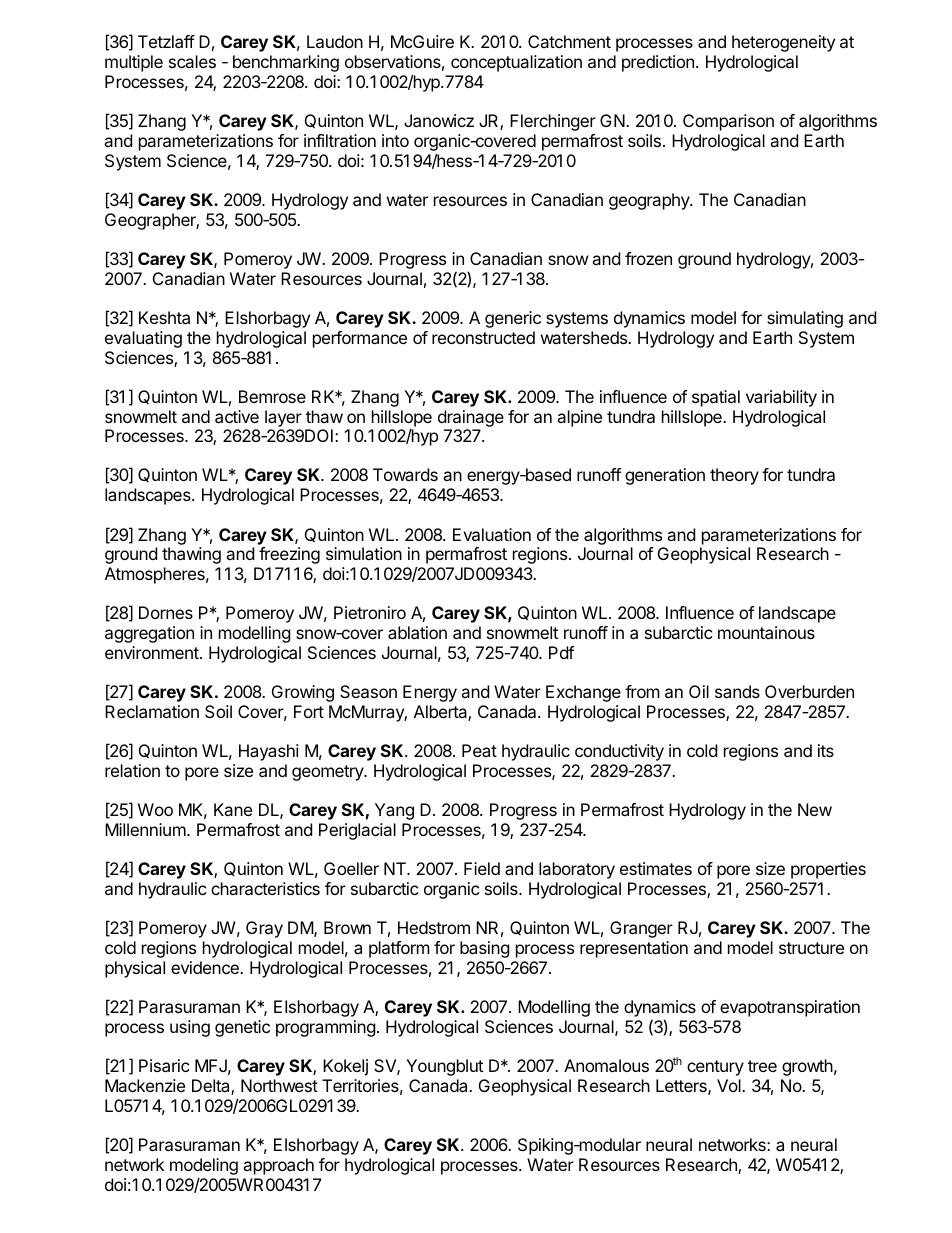 The height and width of the image is (1233, 952). Describe the element at coordinates (417, 632) in the image. I see `ablation` at that location.
